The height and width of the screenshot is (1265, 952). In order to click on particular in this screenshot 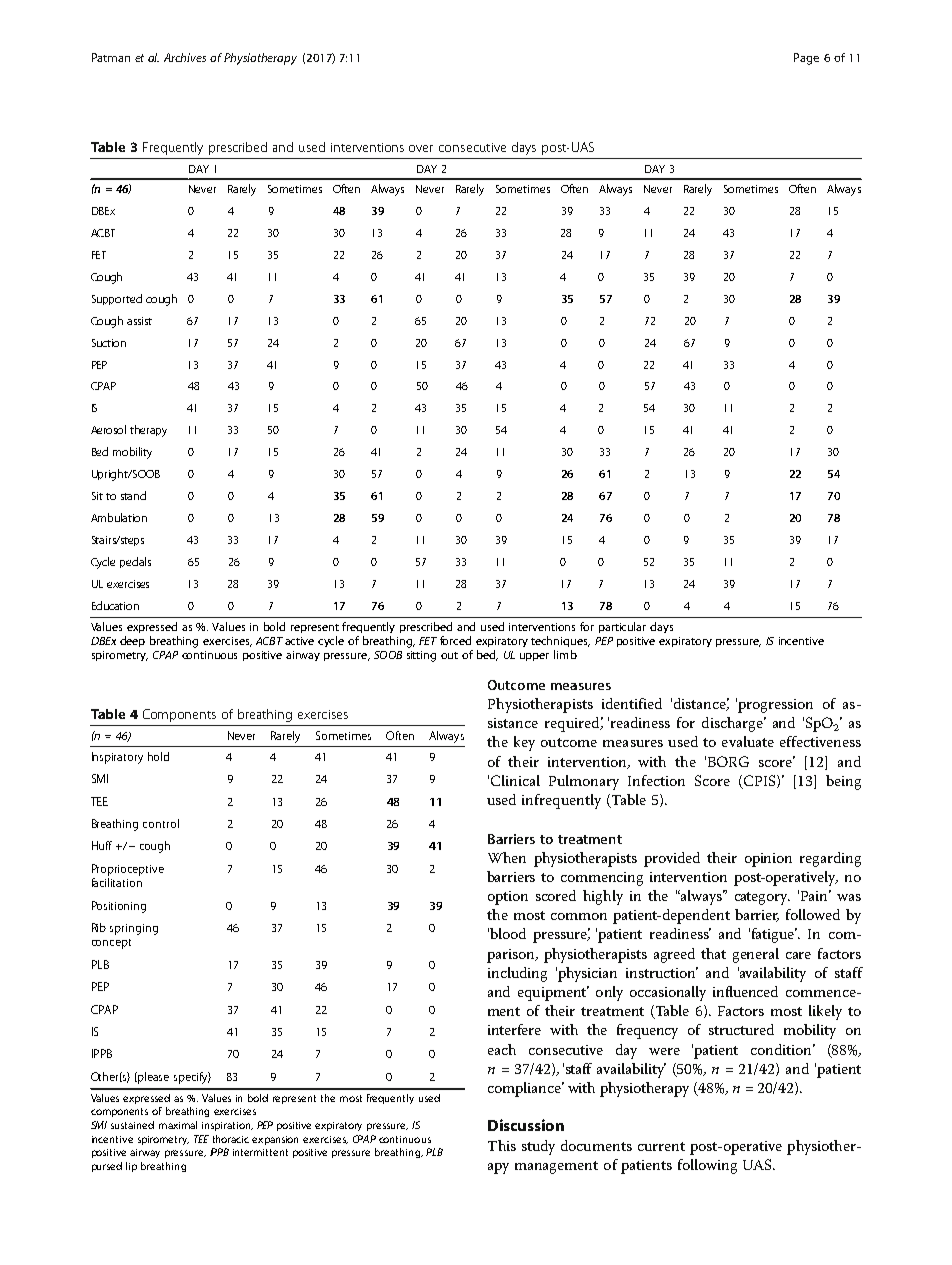, I will do `click(622, 627)`.
